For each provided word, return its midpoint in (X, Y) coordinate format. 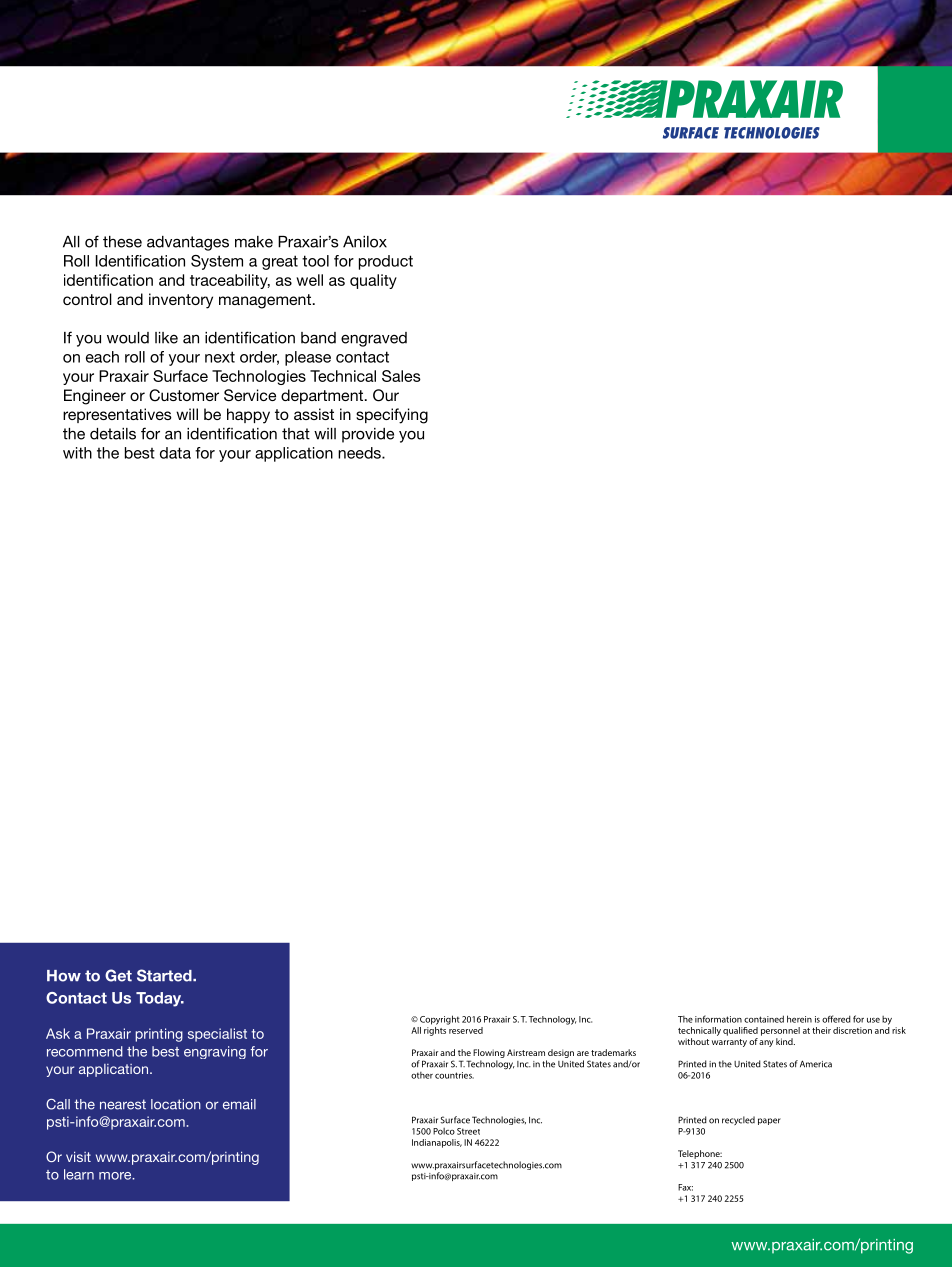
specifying (392, 416)
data (175, 453)
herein (799, 1019)
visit (78, 1156)
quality (373, 281)
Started (165, 975)
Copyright (440, 1020)
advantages (188, 243)
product (386, 262)
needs (360, 453)
